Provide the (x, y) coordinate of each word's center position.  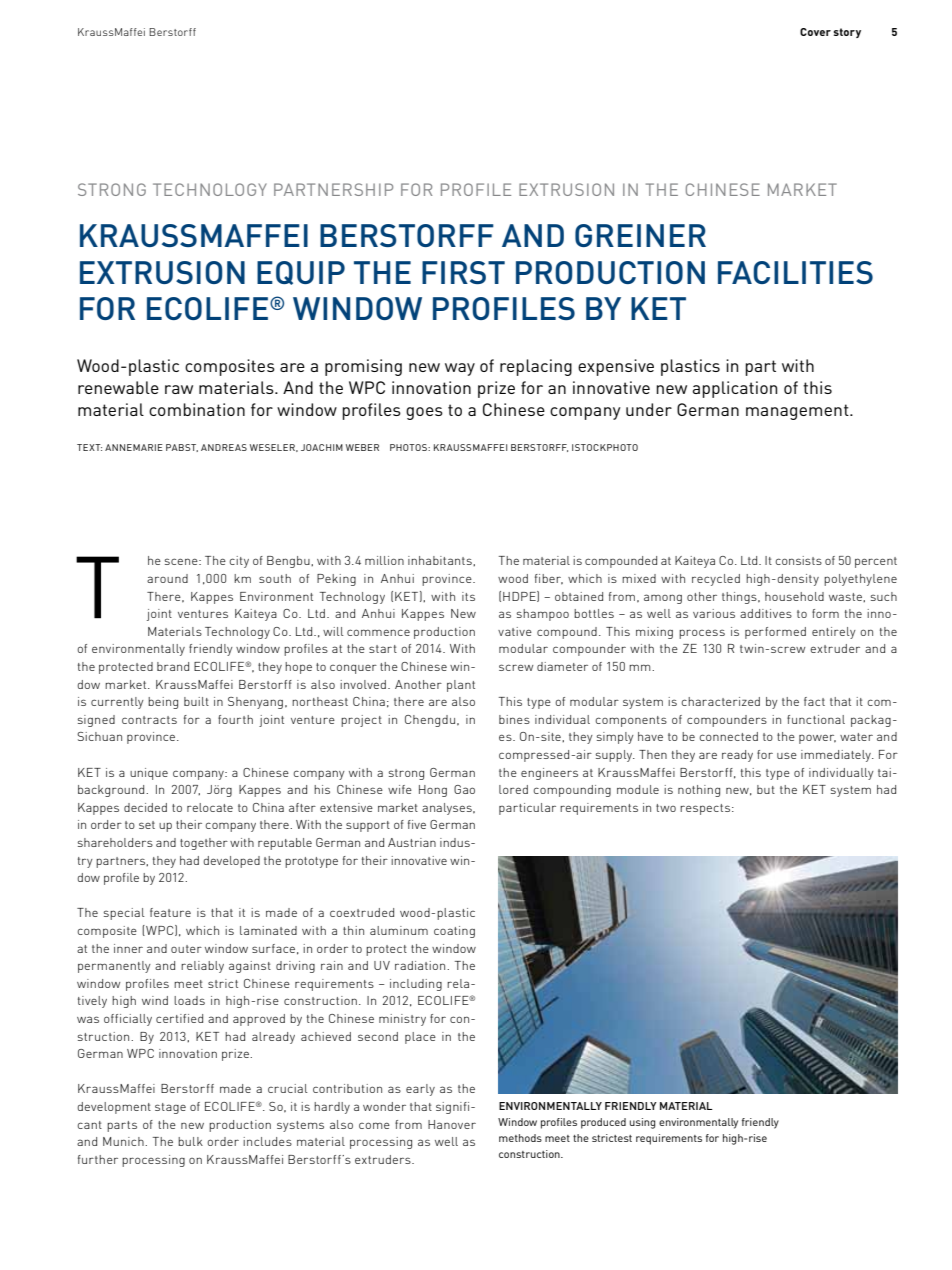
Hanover (452, 1124)
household (794, 596)
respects (706, 809)
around (167, 578)
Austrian (412, 842)
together (204, 844)
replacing (536, 367)
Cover (815, 32)
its (468, 596)
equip (301, 273)
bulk (190, 1141)
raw (179, 389)
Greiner (640, 235)
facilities (795, 272)
